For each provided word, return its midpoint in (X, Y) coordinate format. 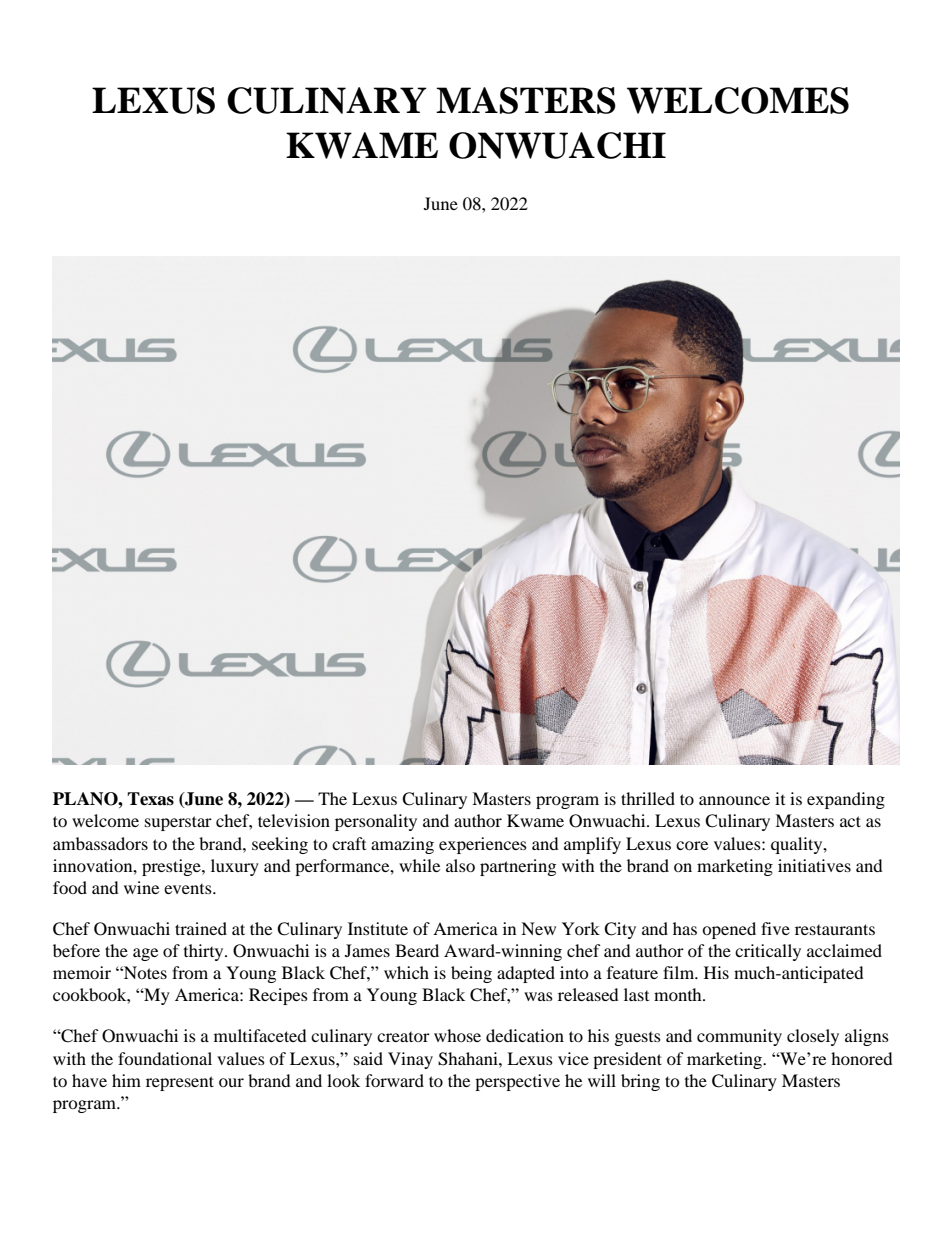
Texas (150, 799)
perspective (517, 1082)
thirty (205, 952)
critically (768, 952)
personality (376, 822)
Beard (417, 950)
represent (180, 1083)
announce (734, 800)
